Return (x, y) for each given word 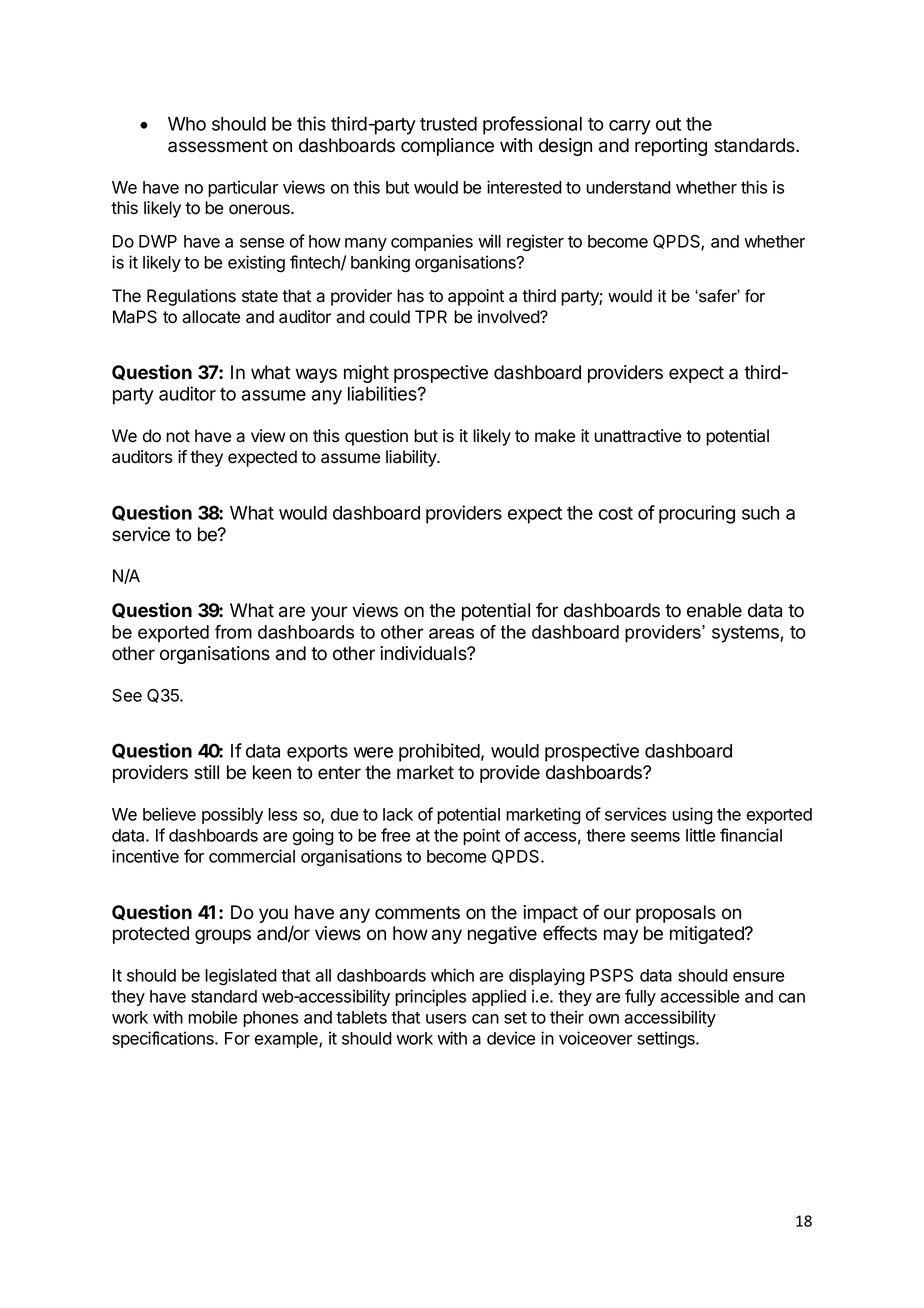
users (446, 1019)
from (233, 632)
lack (398, 814)
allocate (211, 317)
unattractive (637, 436)
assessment (218, 146)
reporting (671, 147)
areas (451, 633)
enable (714, 610)
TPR (431, 316)
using (692, 816)
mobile (212, 1017)
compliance (447, 147)
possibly (232, 815)
